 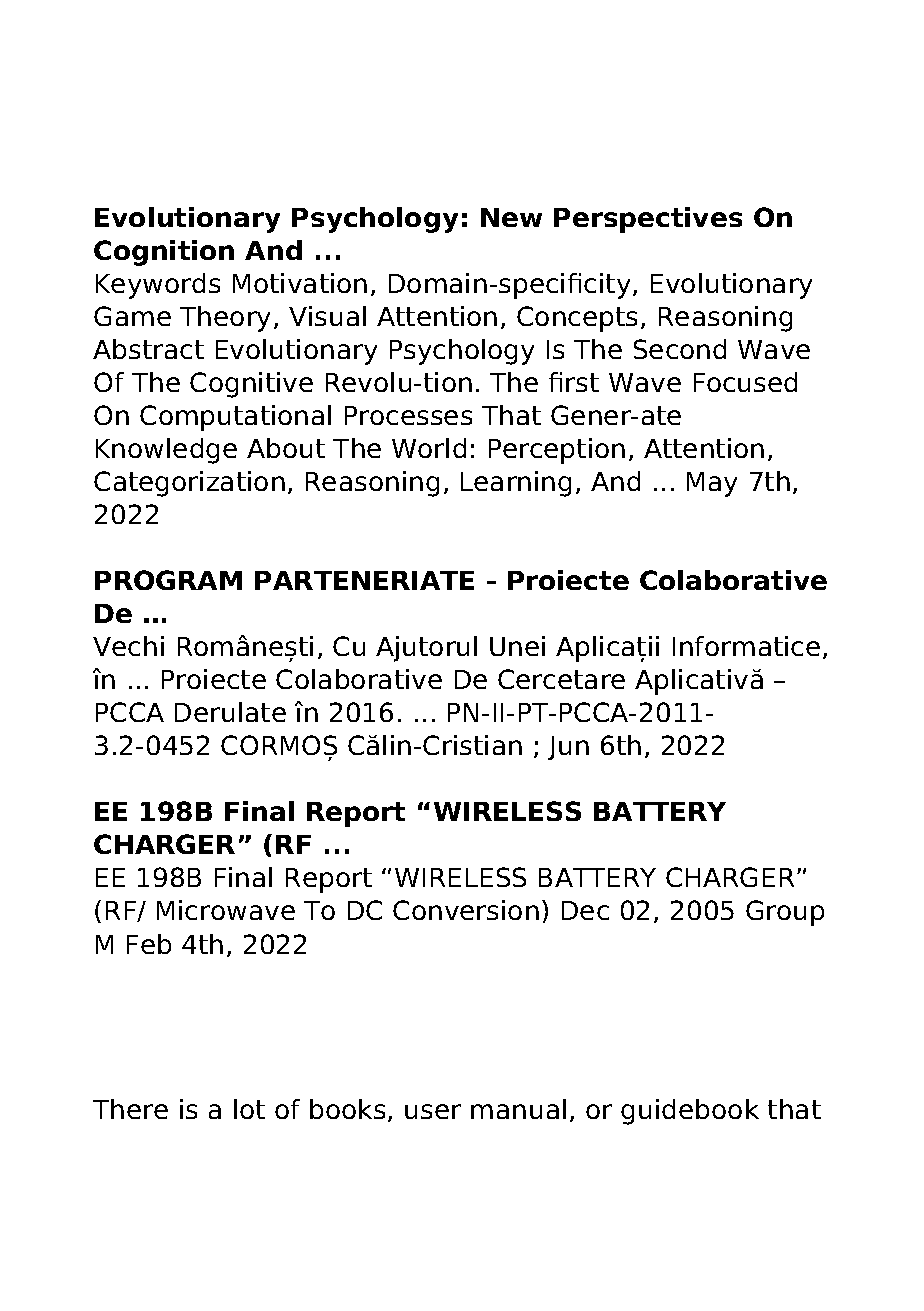 I want to click on PROGRAM, so click(x=168, y=580).
